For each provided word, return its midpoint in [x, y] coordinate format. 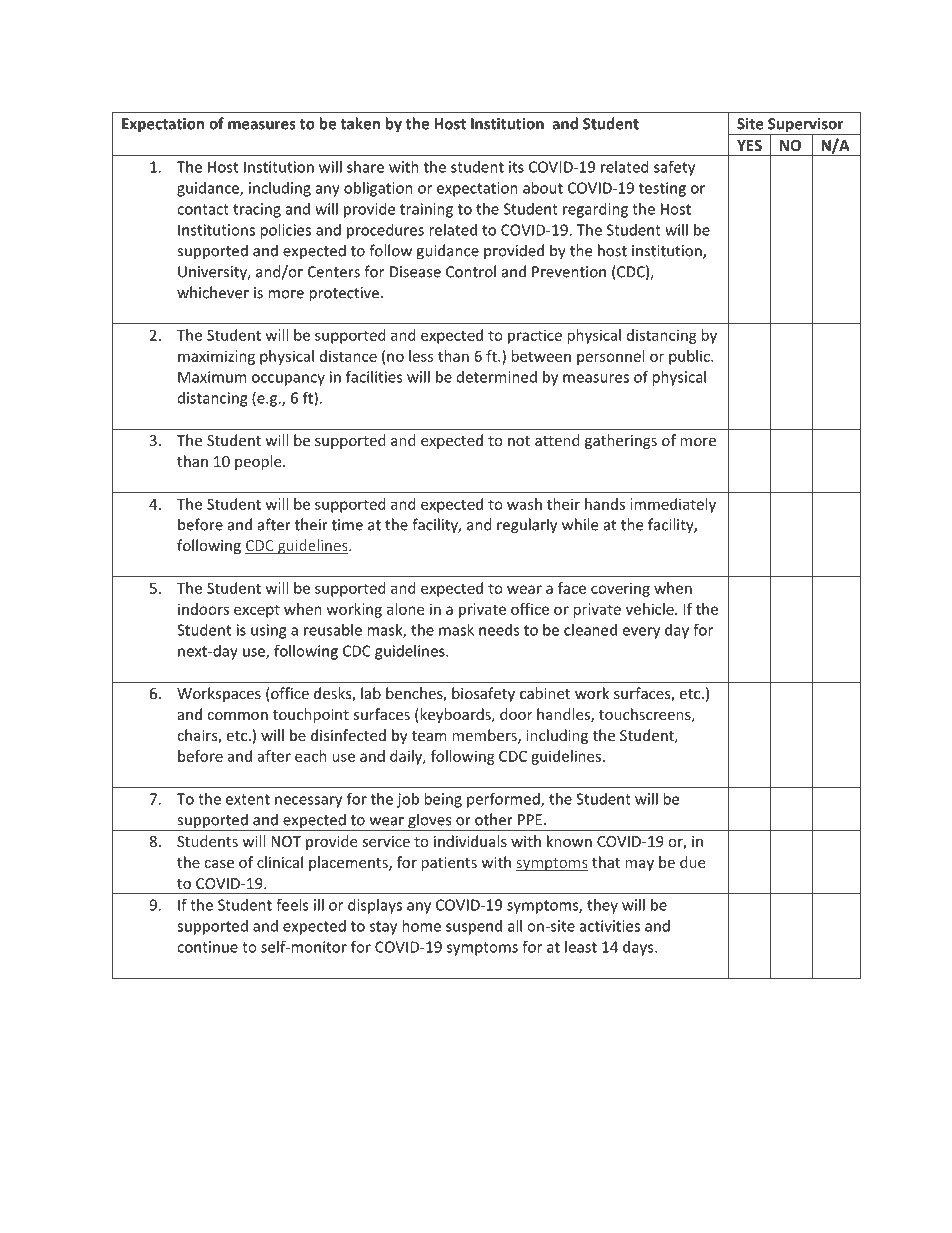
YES [749, 145]
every [641, 633]
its [516, 167]
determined [497, 377]
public [690, 357]
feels [292, 905]
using [268, 631]
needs [499, 630]
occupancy [288, 380]
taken [360, 123]
